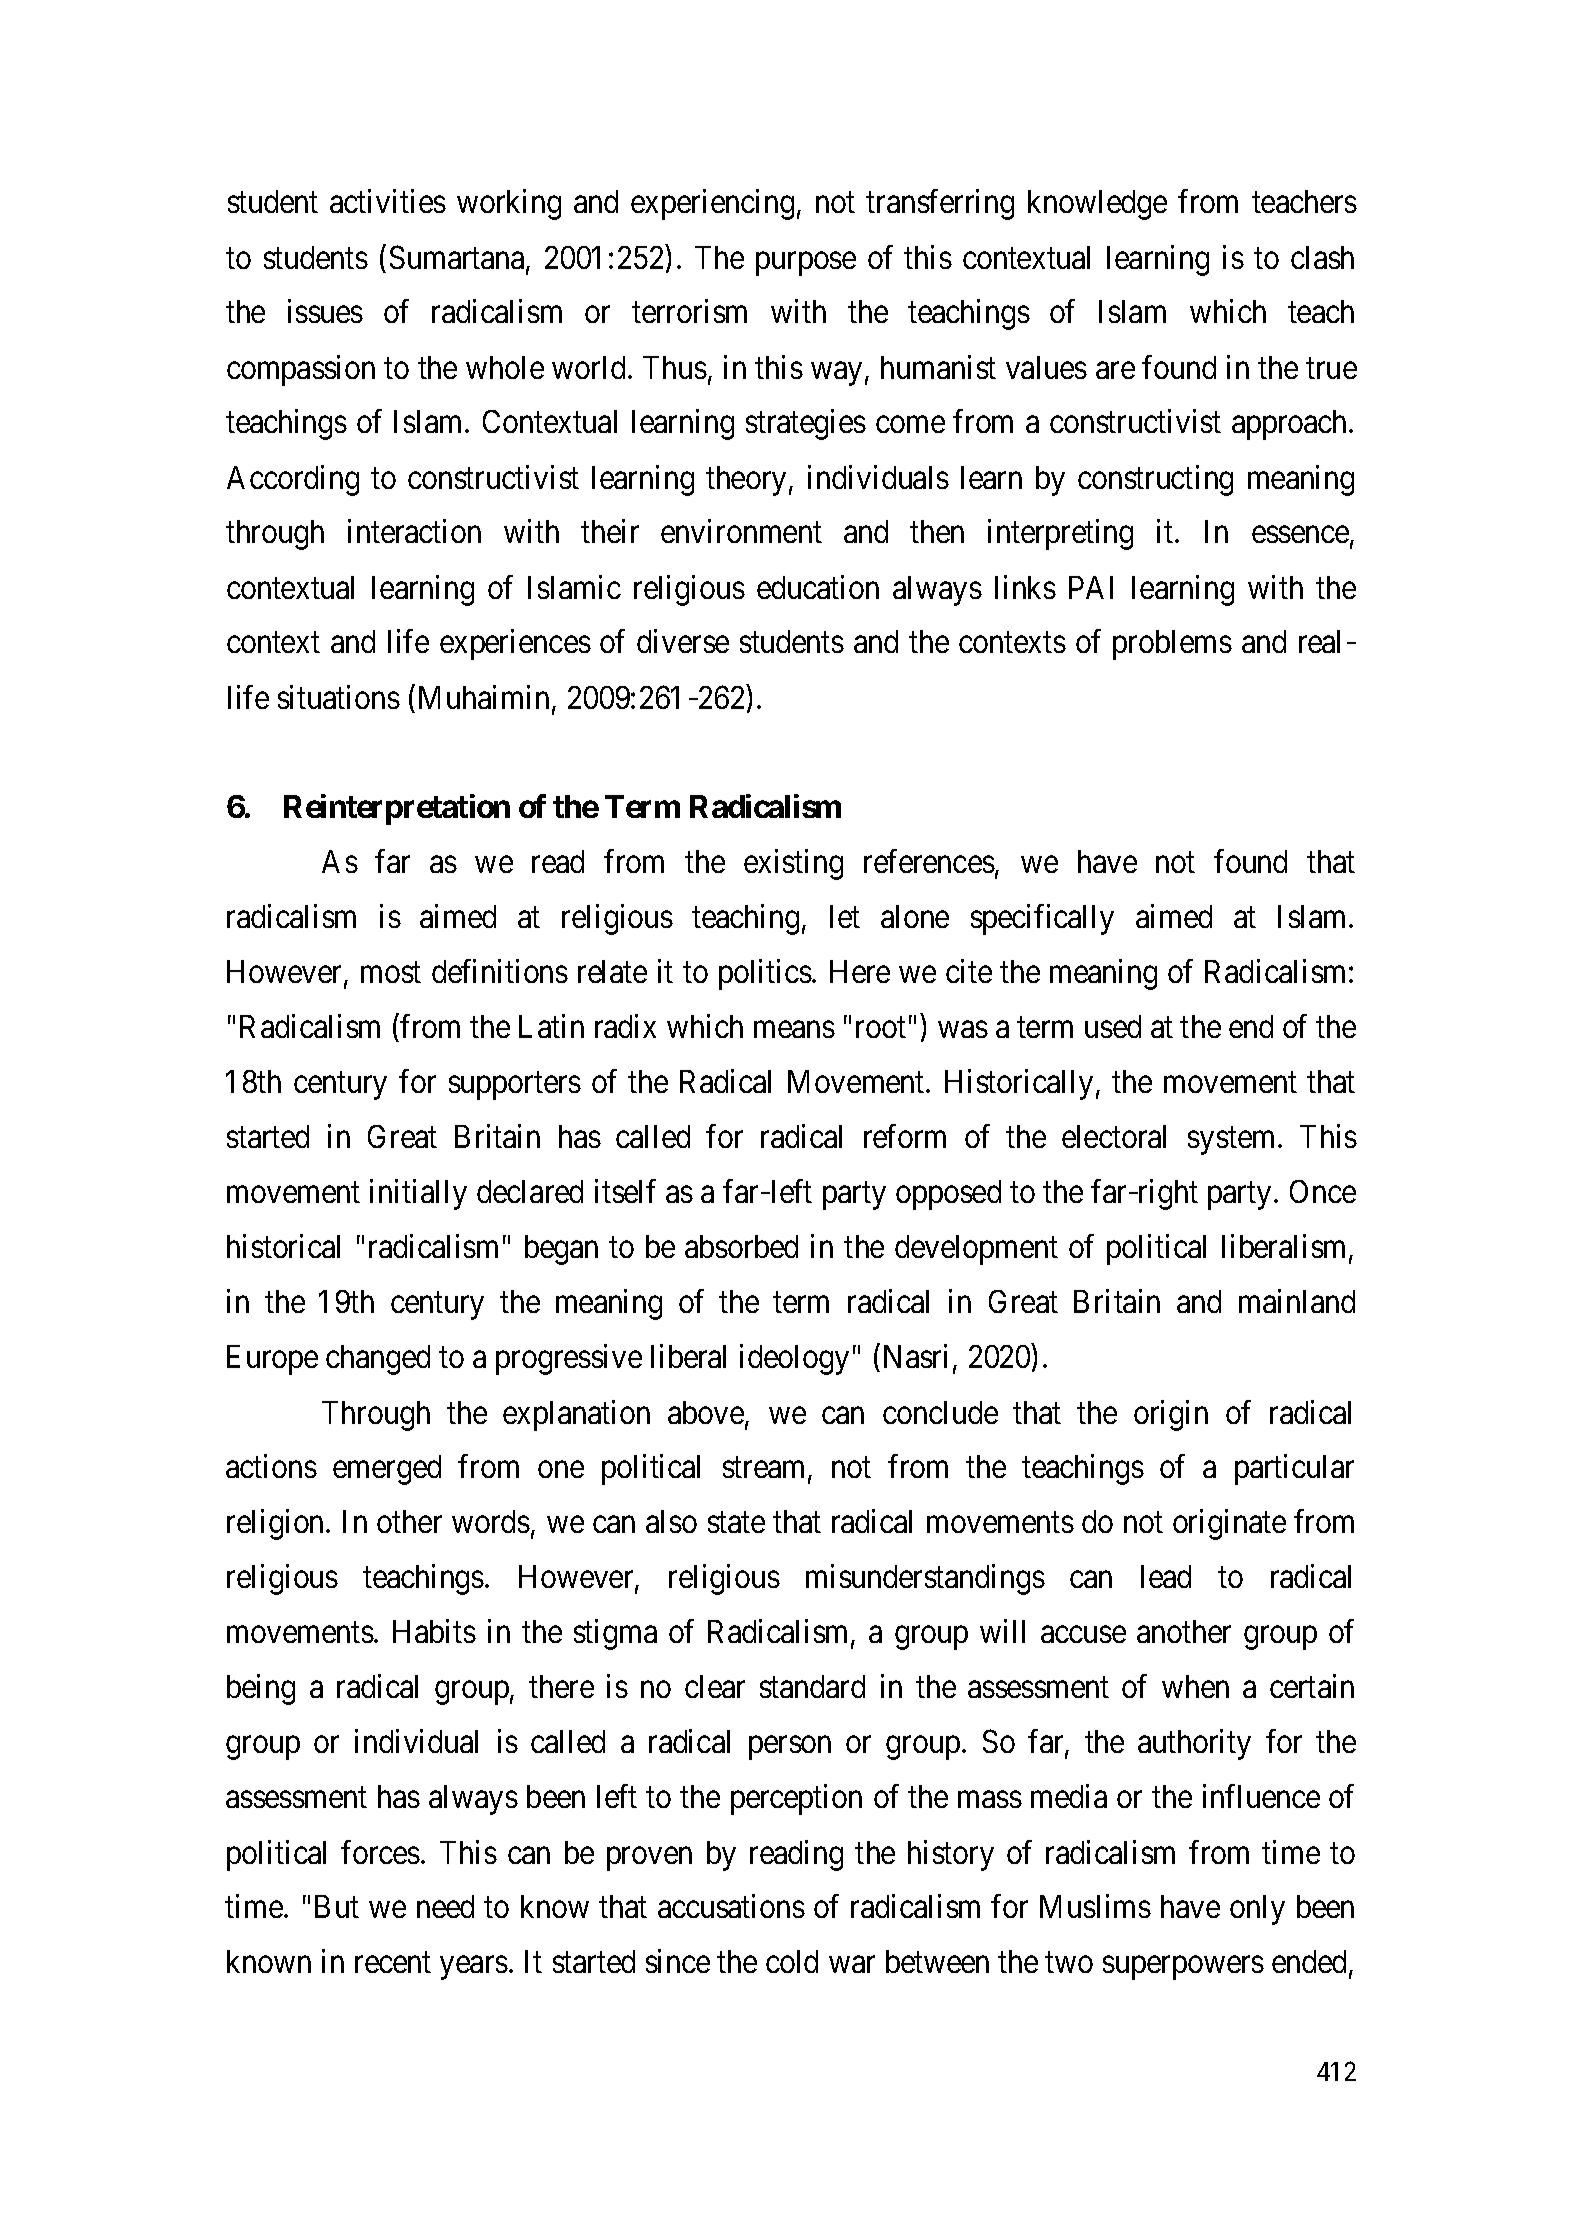 This document has width=1582, height=2237. What do you see at coordinates (337, 1906) in the document?
I see `But` at bounding box center [337, 1906].
